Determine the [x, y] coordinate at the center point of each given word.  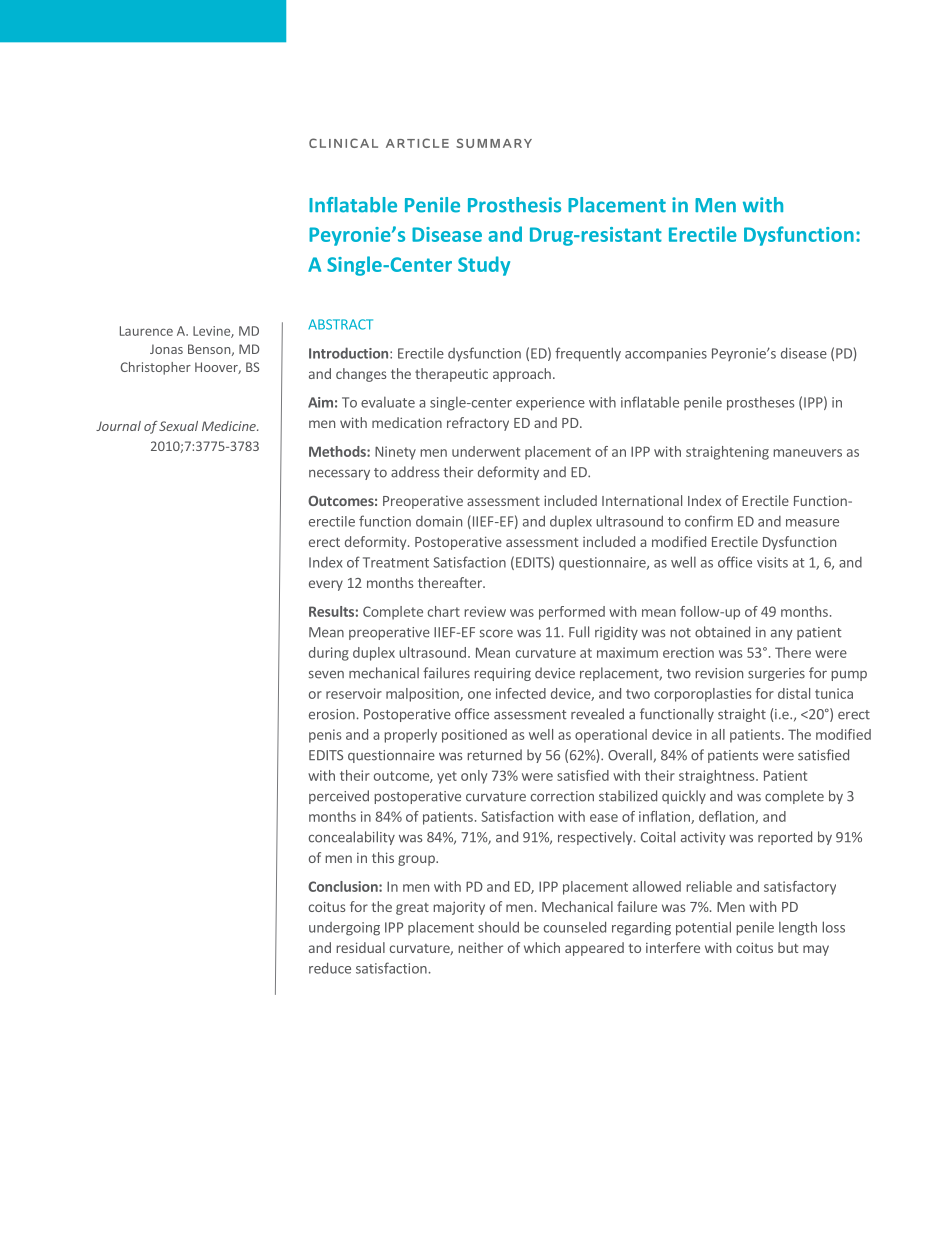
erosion [332, 714]
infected [521, 693]
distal [794, 693]
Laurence [146, 331]
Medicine [230, 426]
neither [480, 947]
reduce [330, 968]
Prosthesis [514, 205]
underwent [486, 451]
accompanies [666, 355]
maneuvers [807, 453]
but [788, 947]
